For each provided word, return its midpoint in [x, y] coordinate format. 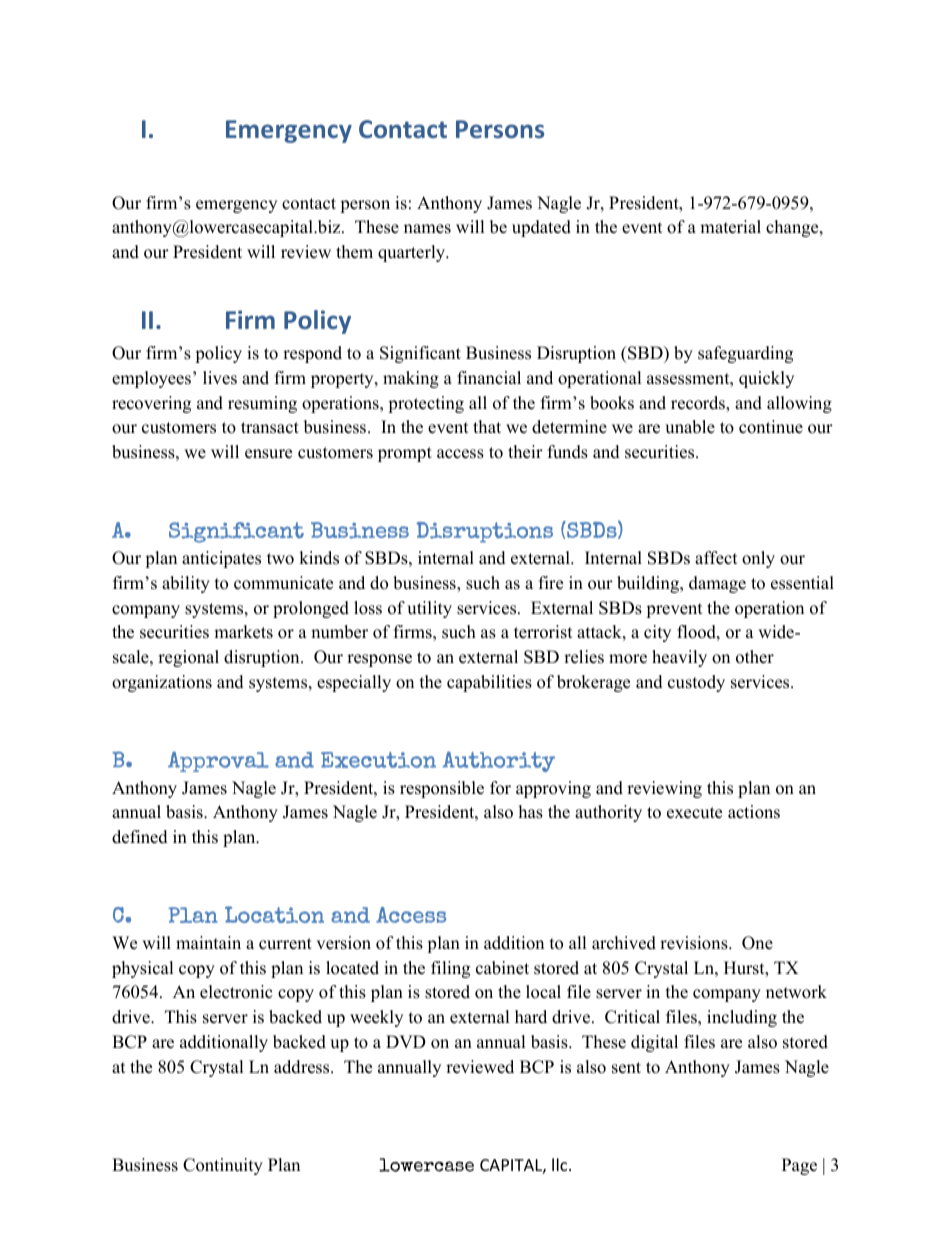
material [730, 227]
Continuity [223, 1166]
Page [799, 1166]
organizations [162, 683]
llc [561, 1164]
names [427, 229]
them [354, 252]
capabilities [489, 683]
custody [696, 683]
